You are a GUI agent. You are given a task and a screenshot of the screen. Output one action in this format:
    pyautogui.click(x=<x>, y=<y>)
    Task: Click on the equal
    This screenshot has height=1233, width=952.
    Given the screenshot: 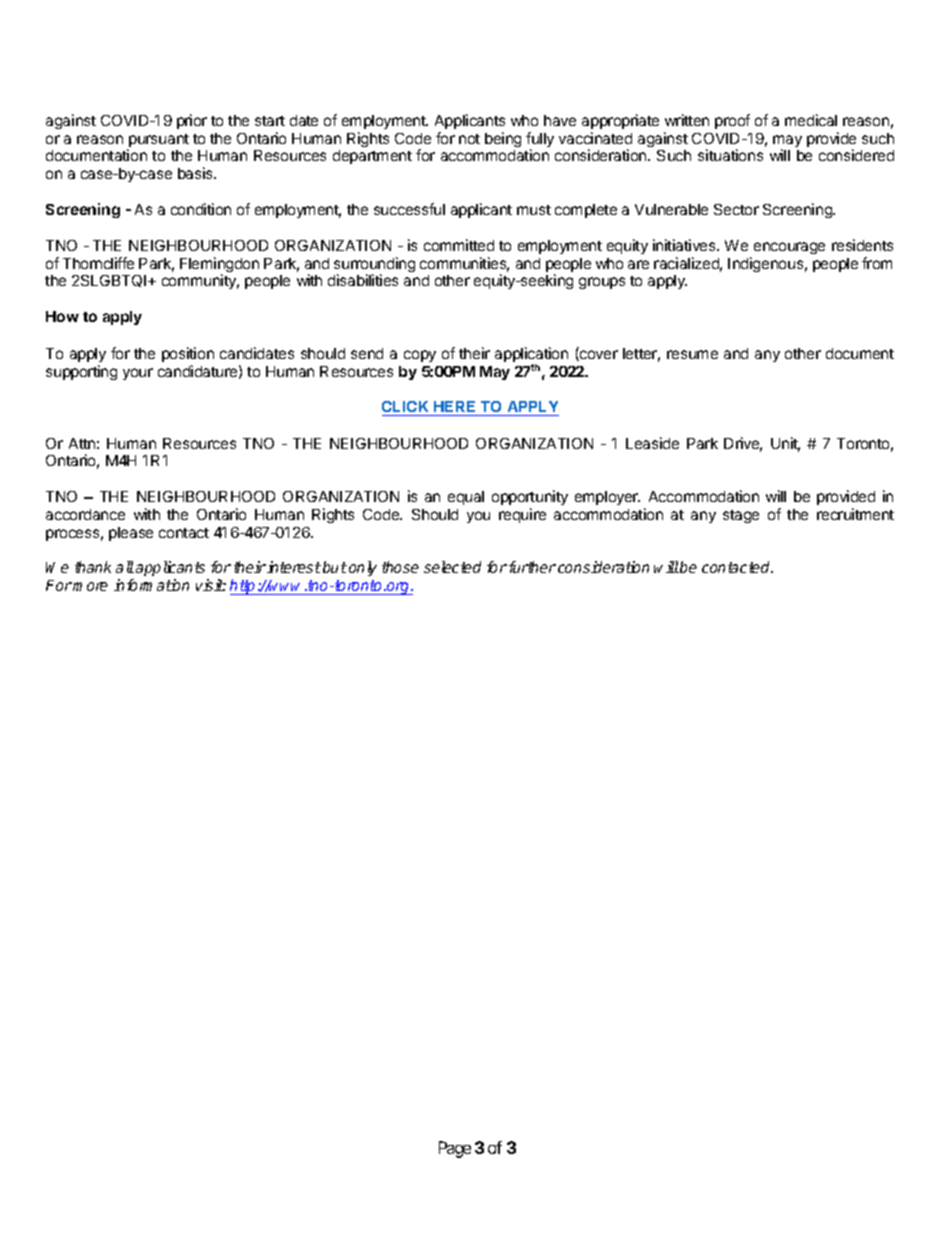 What is the action you would take?
    pyautogui.click(x=466, y=498)
